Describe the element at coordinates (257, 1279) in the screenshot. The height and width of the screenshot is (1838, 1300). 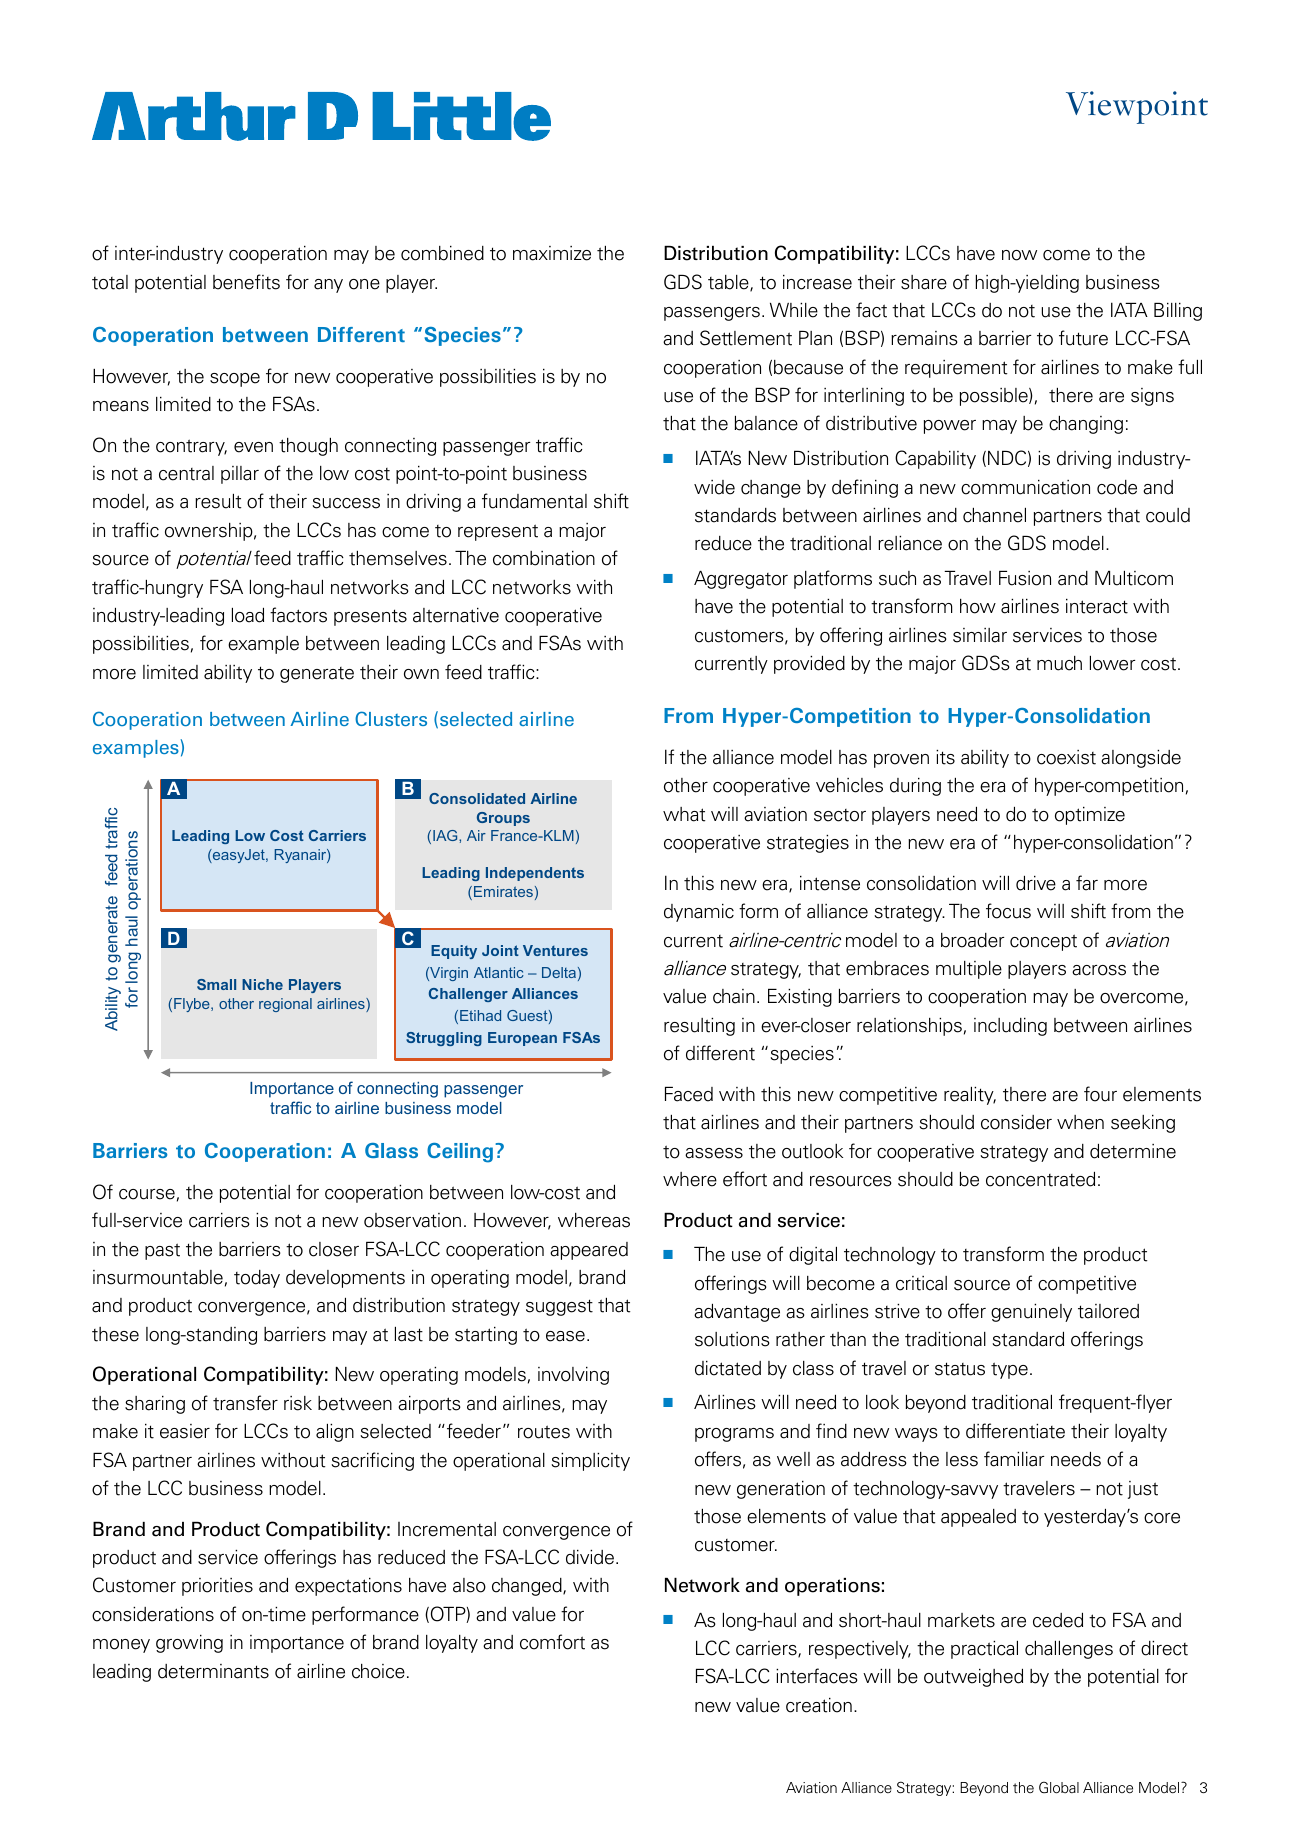
I see `today` at that location.
